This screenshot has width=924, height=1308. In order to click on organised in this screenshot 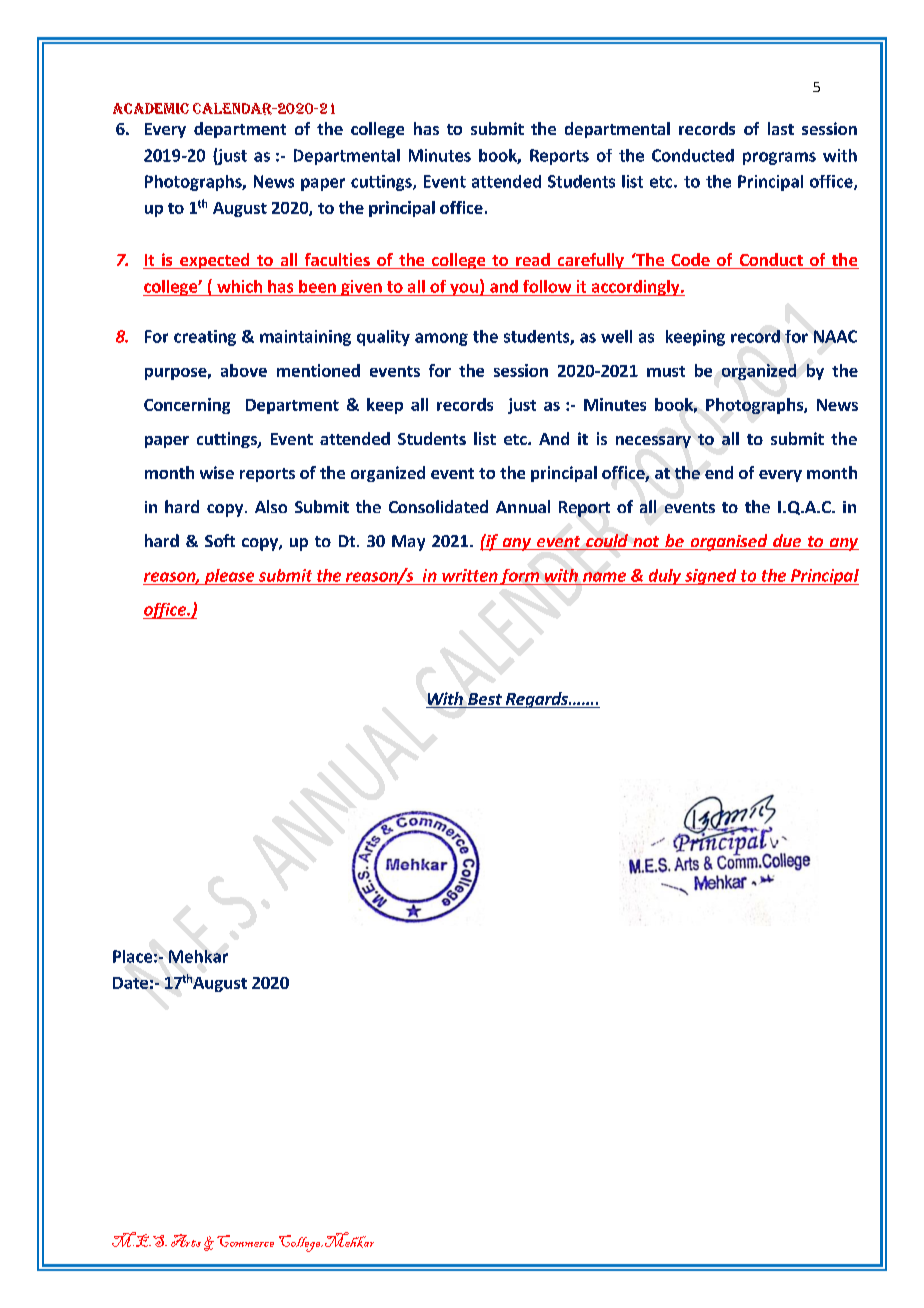, I will do `click(729, 542)`.
